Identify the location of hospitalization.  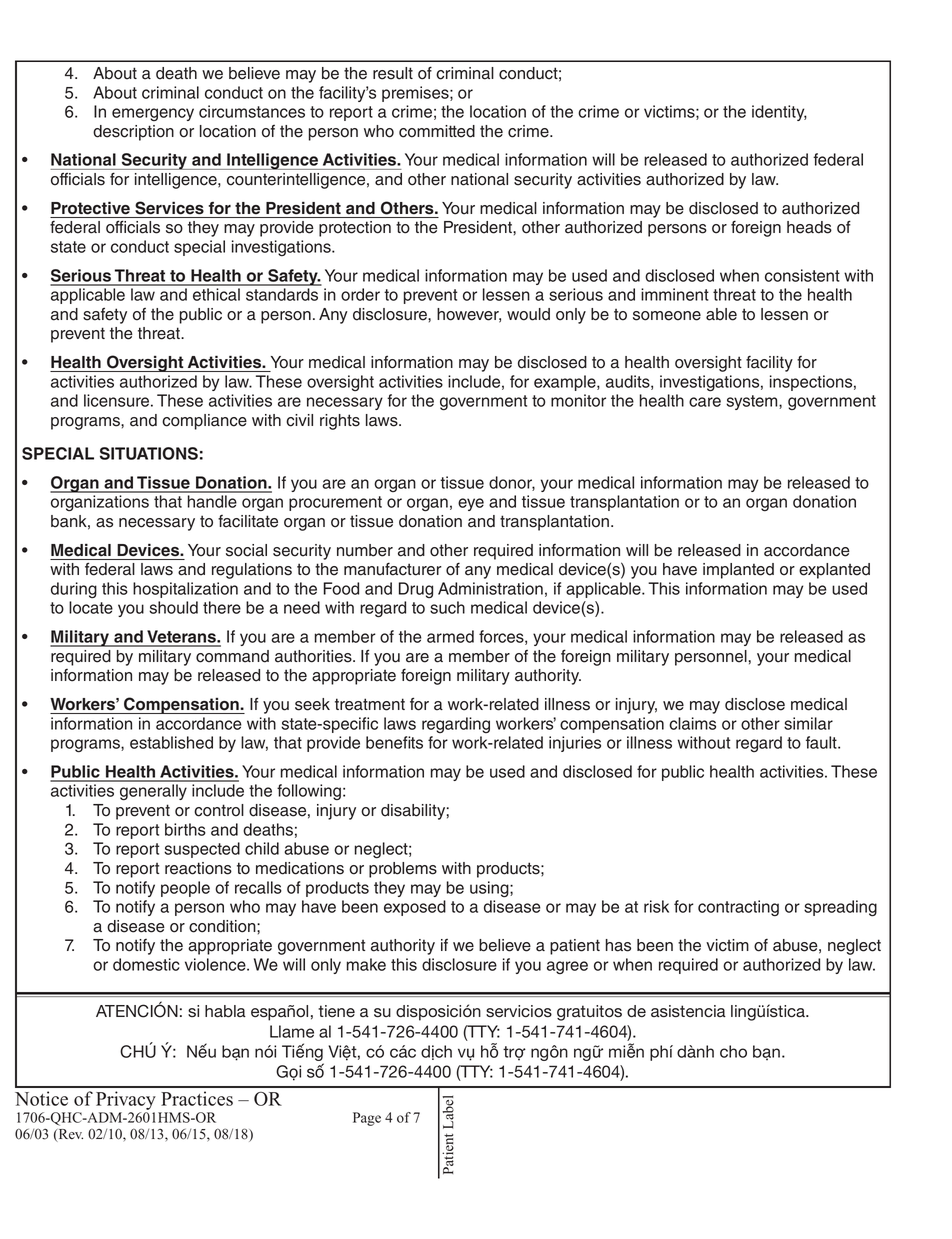
(185, 590).
